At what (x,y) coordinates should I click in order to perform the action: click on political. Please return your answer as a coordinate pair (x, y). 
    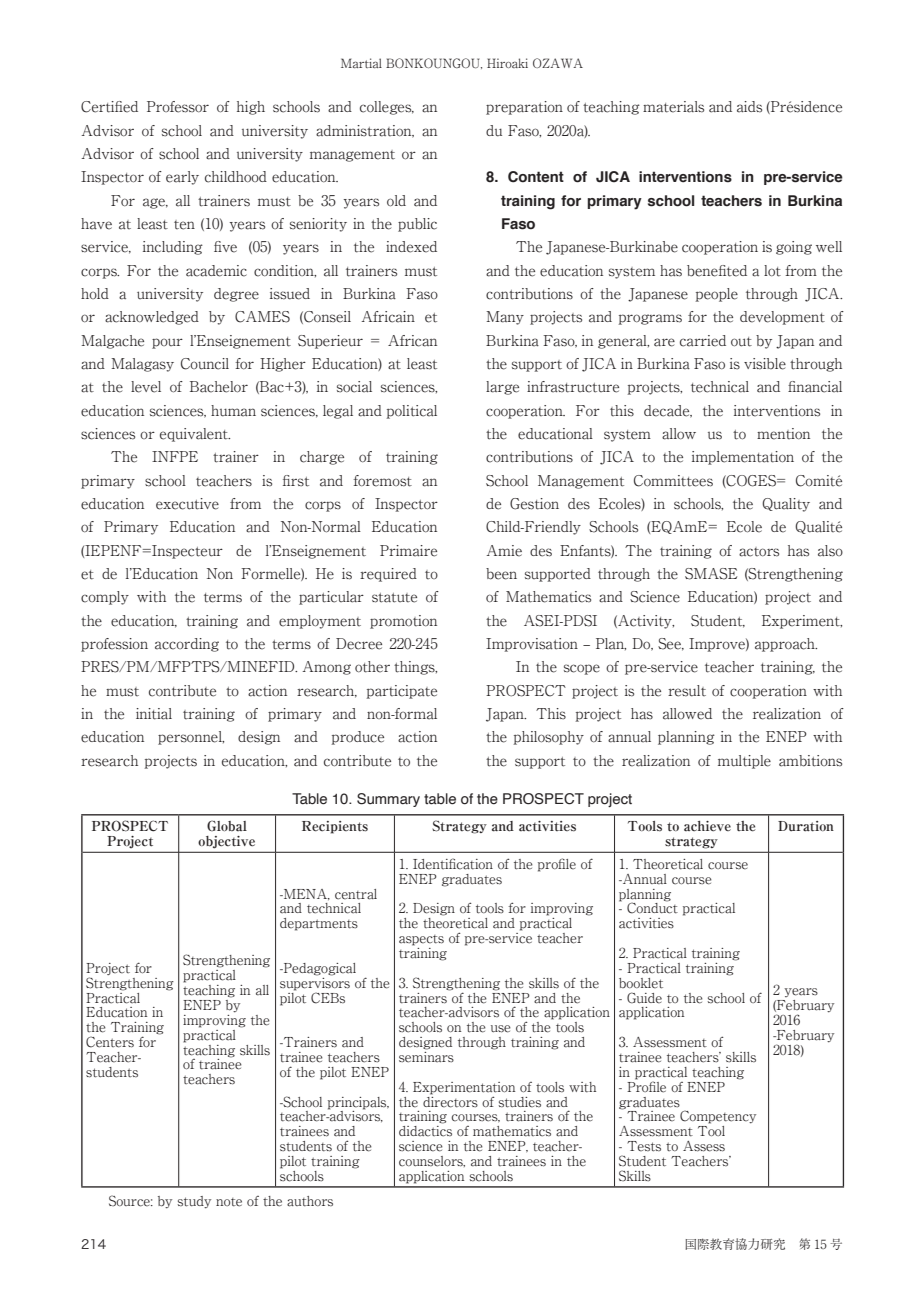
    Looking at the image, I should click on (411, 412).
